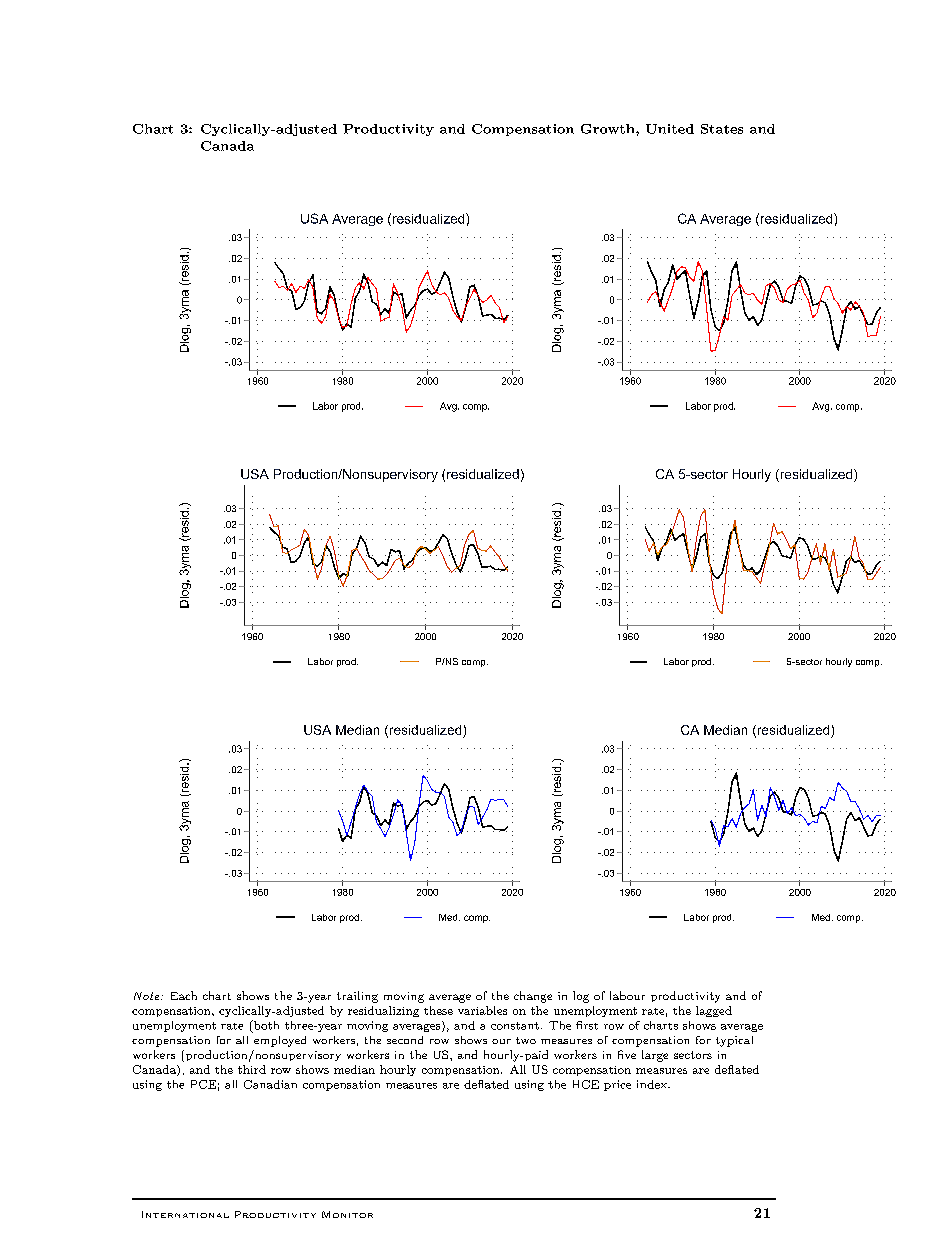  I want to click on trailing, so click(357, 997).
